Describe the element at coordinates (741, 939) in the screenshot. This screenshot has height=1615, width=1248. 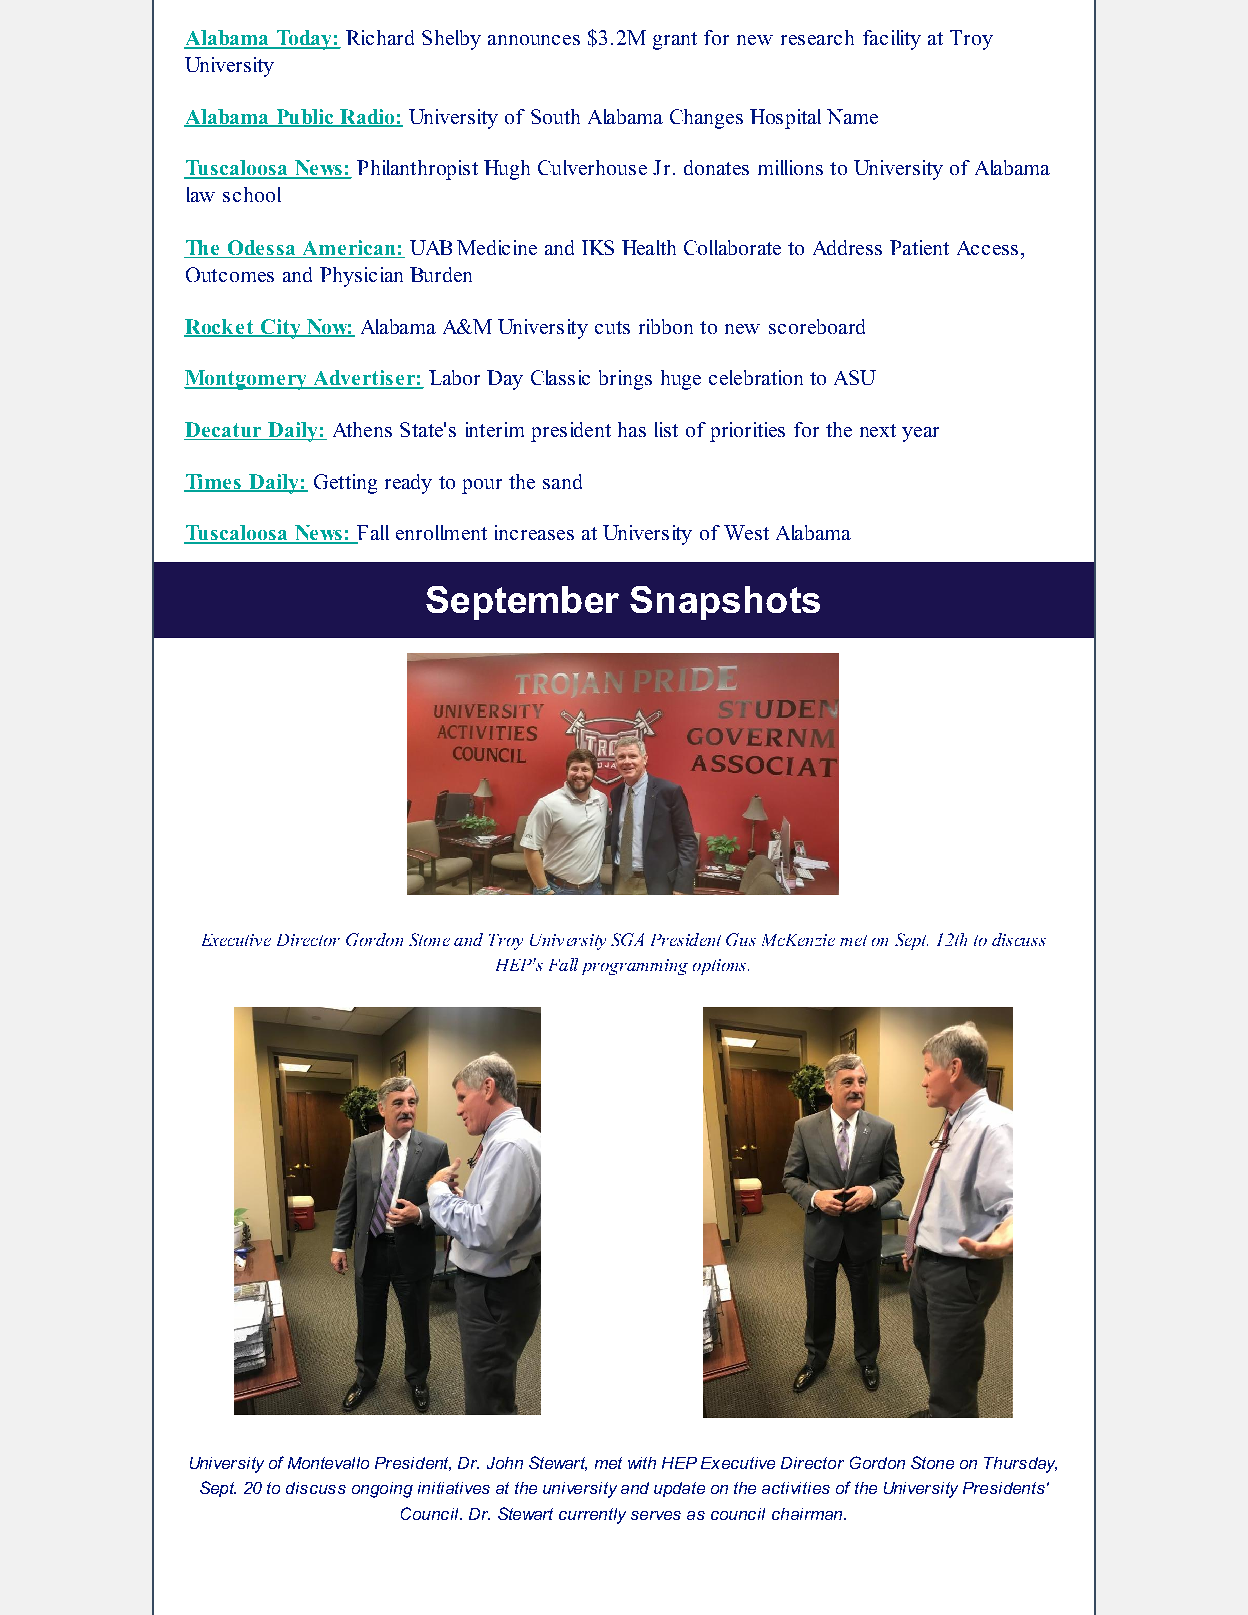
I see `Gus` at that location.
